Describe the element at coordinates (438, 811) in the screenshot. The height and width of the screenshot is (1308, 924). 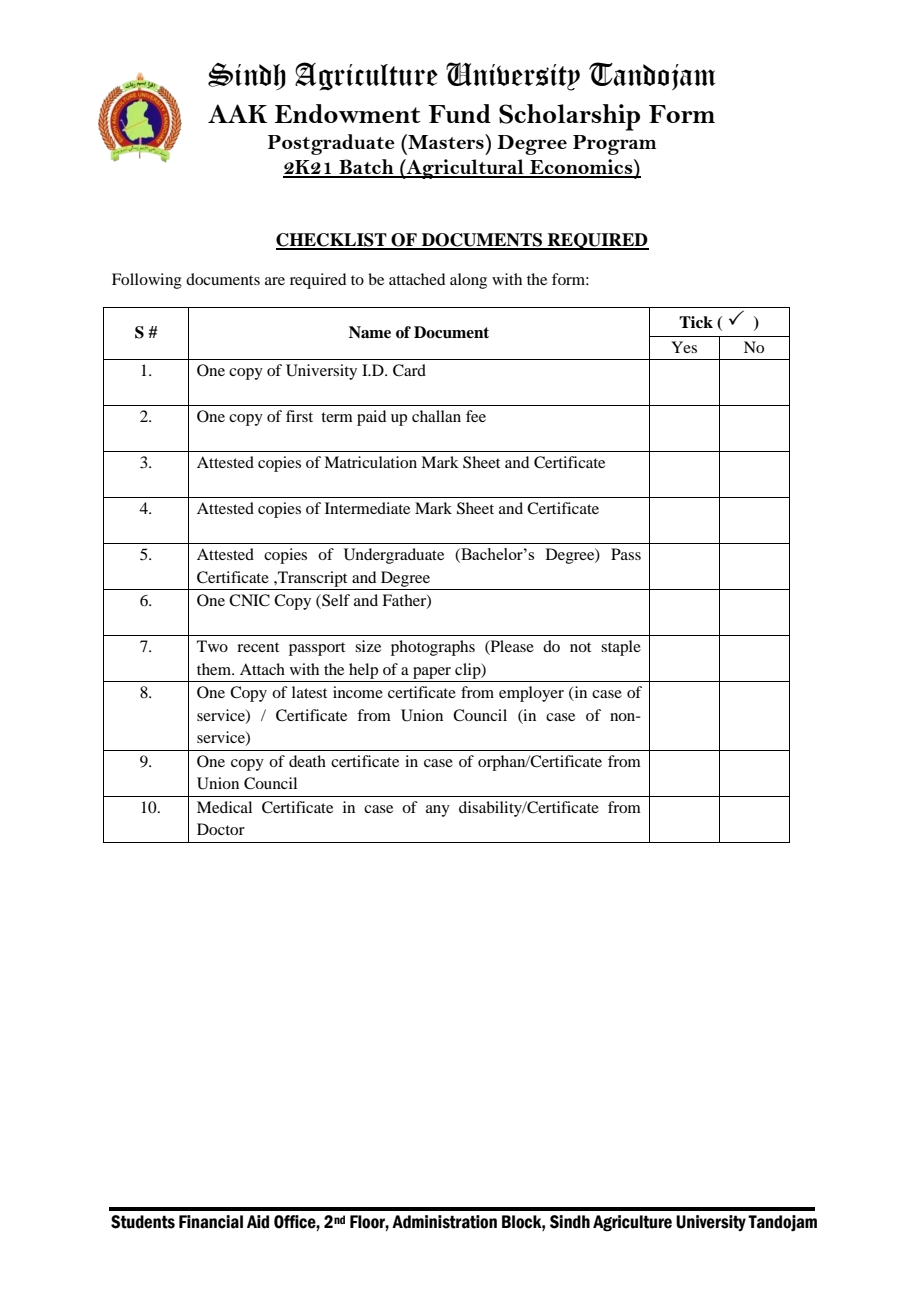
I see `any` at that location.
